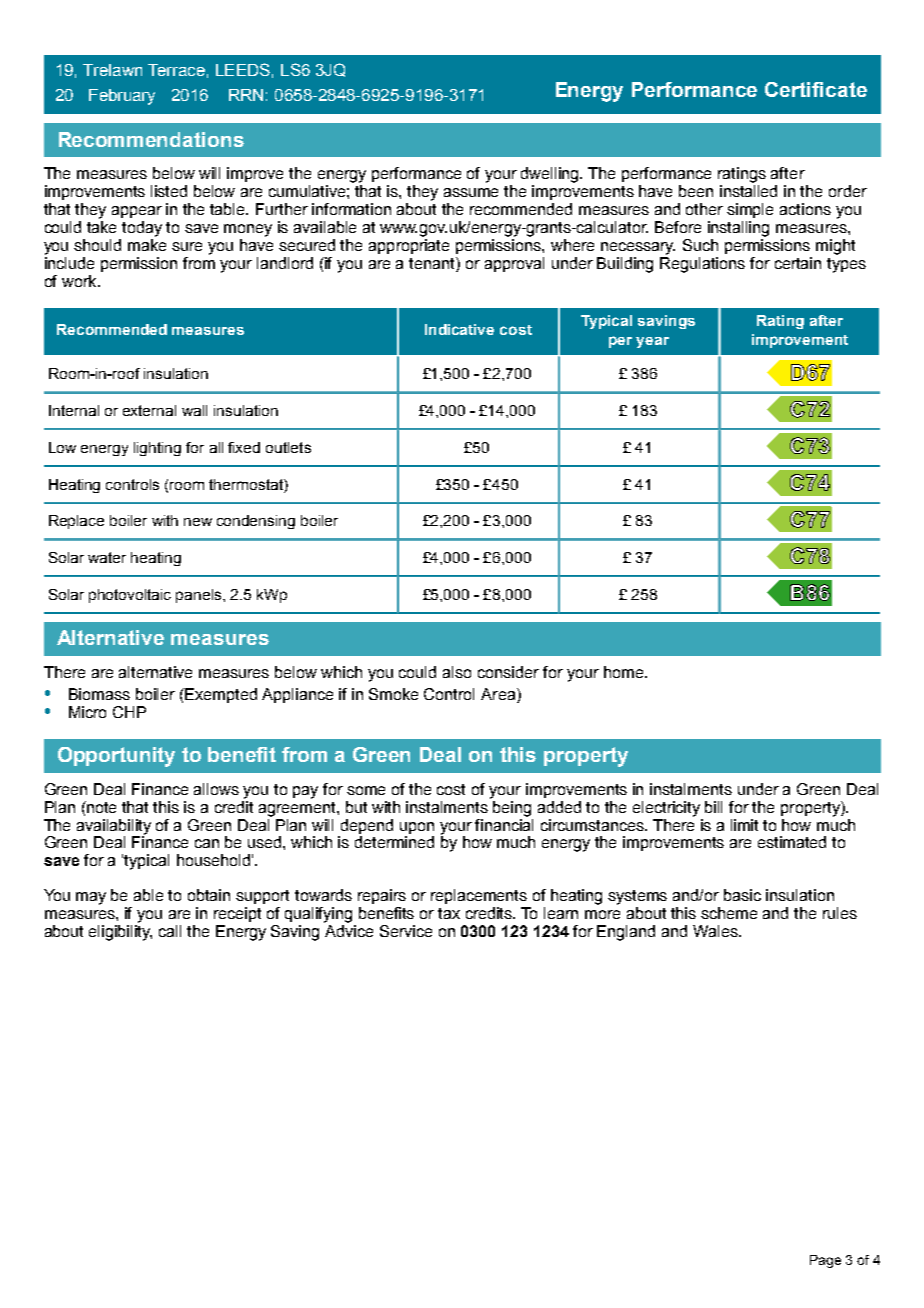  Describe the element at coordinates (816, 89) in the screenshot. I see `Certificate` at that location.
